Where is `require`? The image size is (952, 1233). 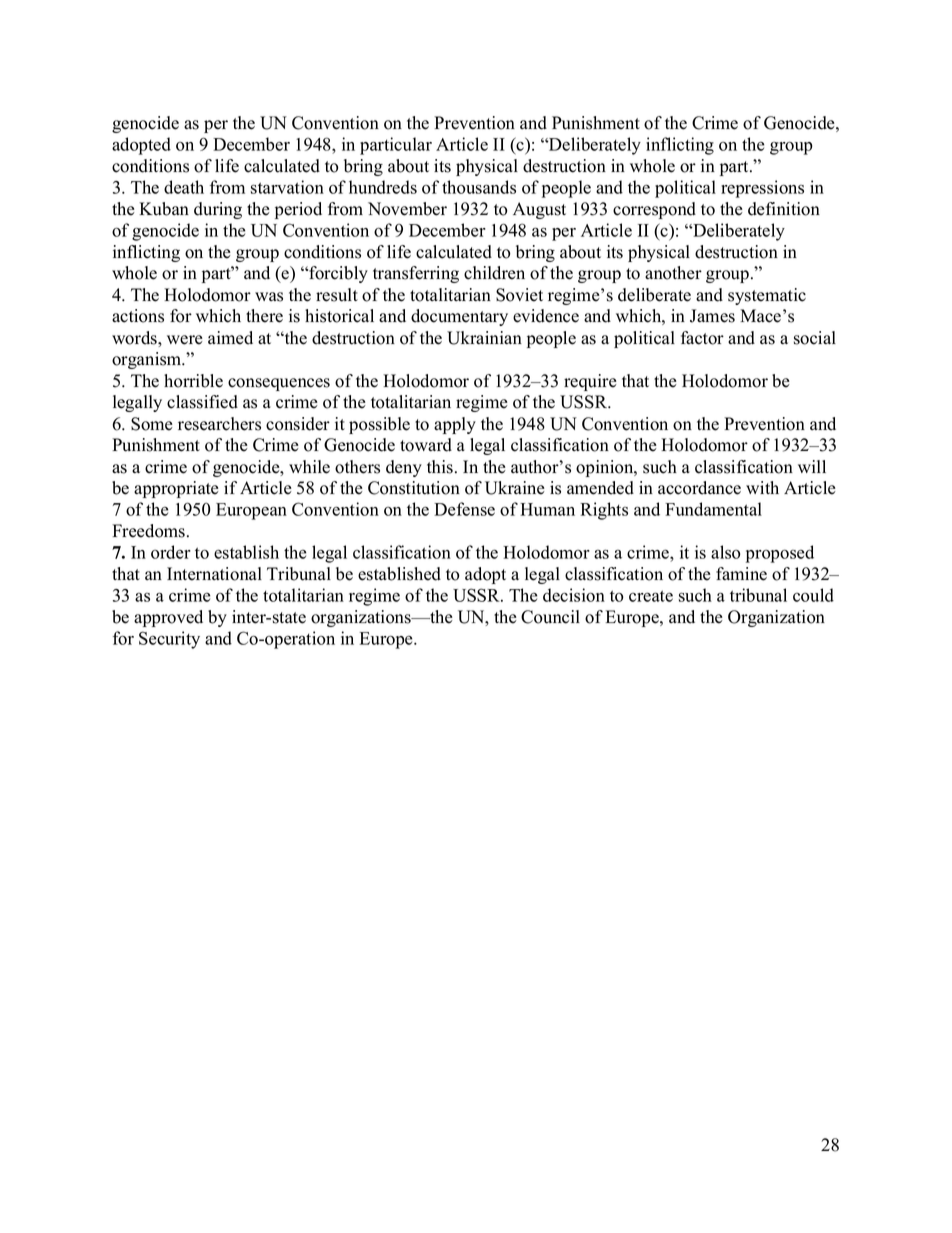
require is located at coordinates (590, 382).
